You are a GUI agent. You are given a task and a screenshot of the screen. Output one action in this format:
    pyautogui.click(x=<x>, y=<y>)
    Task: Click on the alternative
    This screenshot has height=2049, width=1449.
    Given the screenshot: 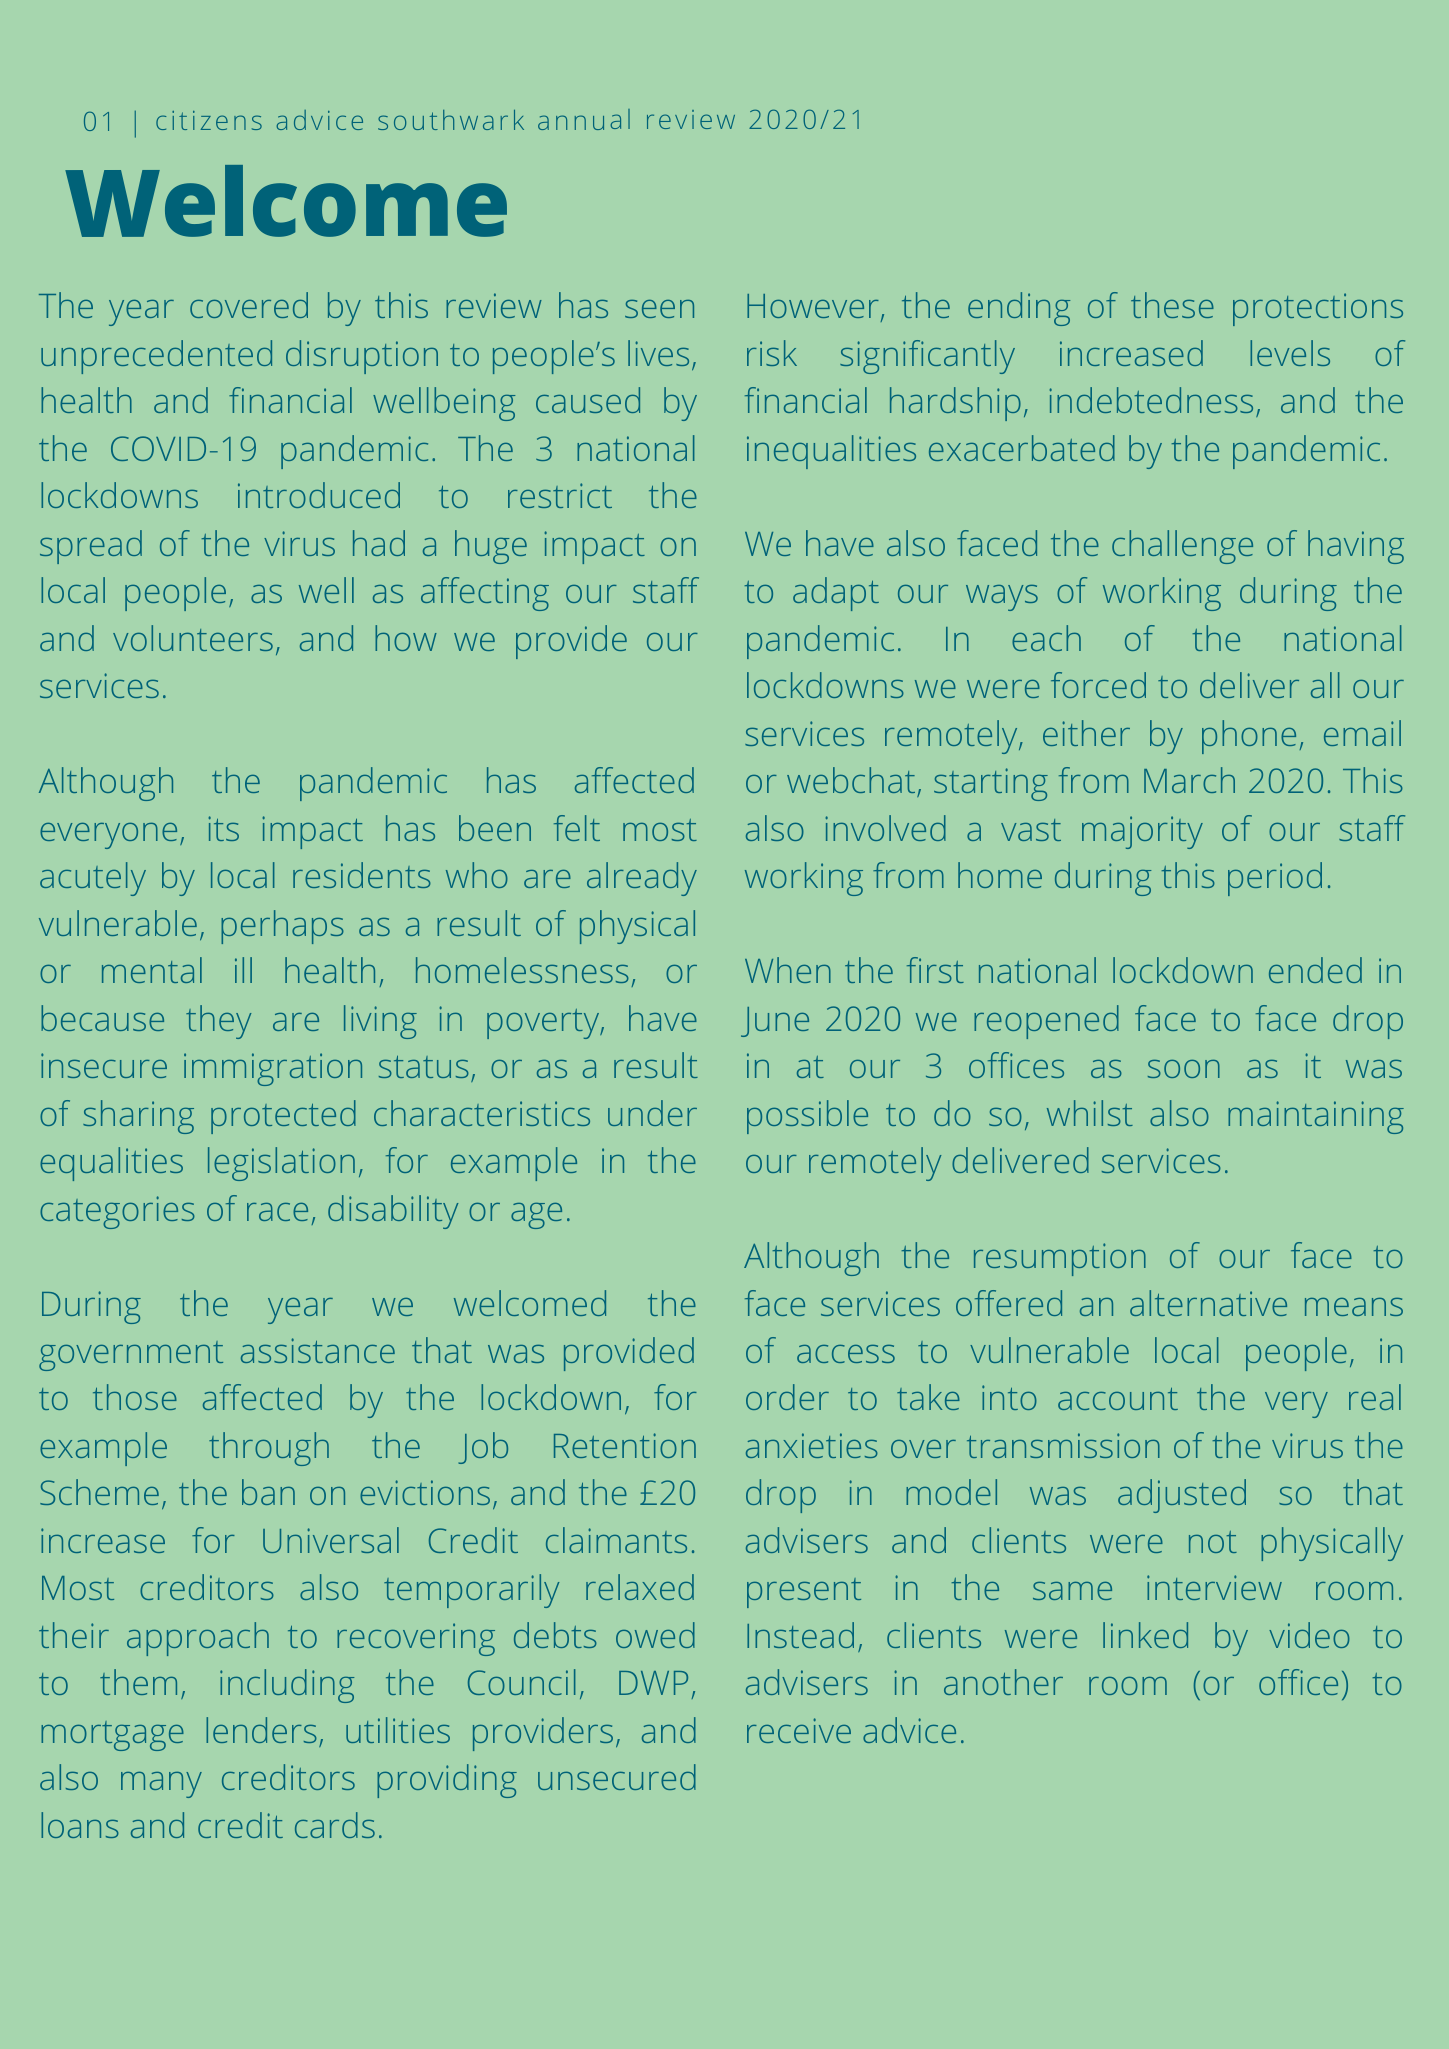 What is the action you would take?
    pyautogui.click(x=1208, y=1303)
